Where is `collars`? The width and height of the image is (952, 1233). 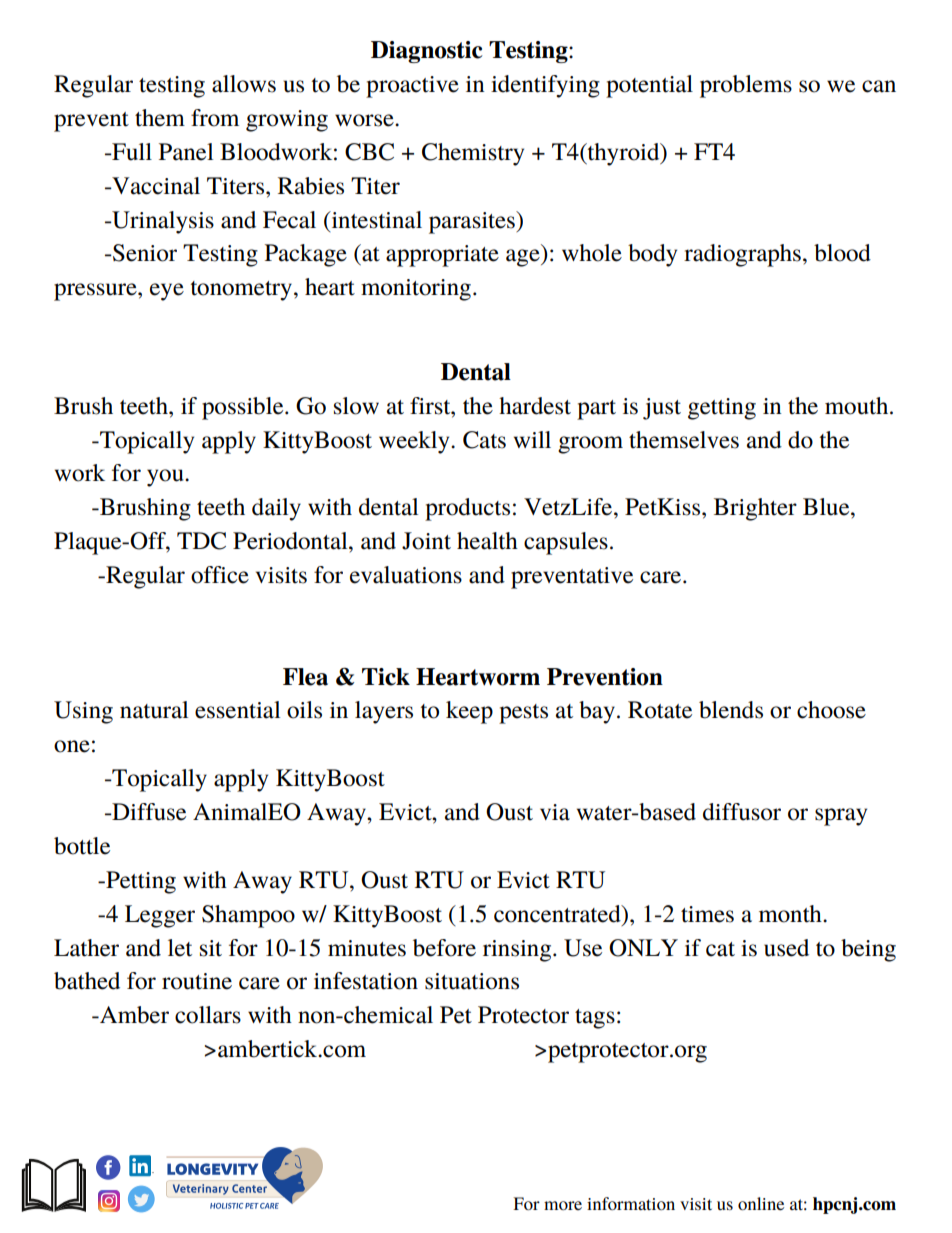
collars is located at coordinates (208, 1015).
